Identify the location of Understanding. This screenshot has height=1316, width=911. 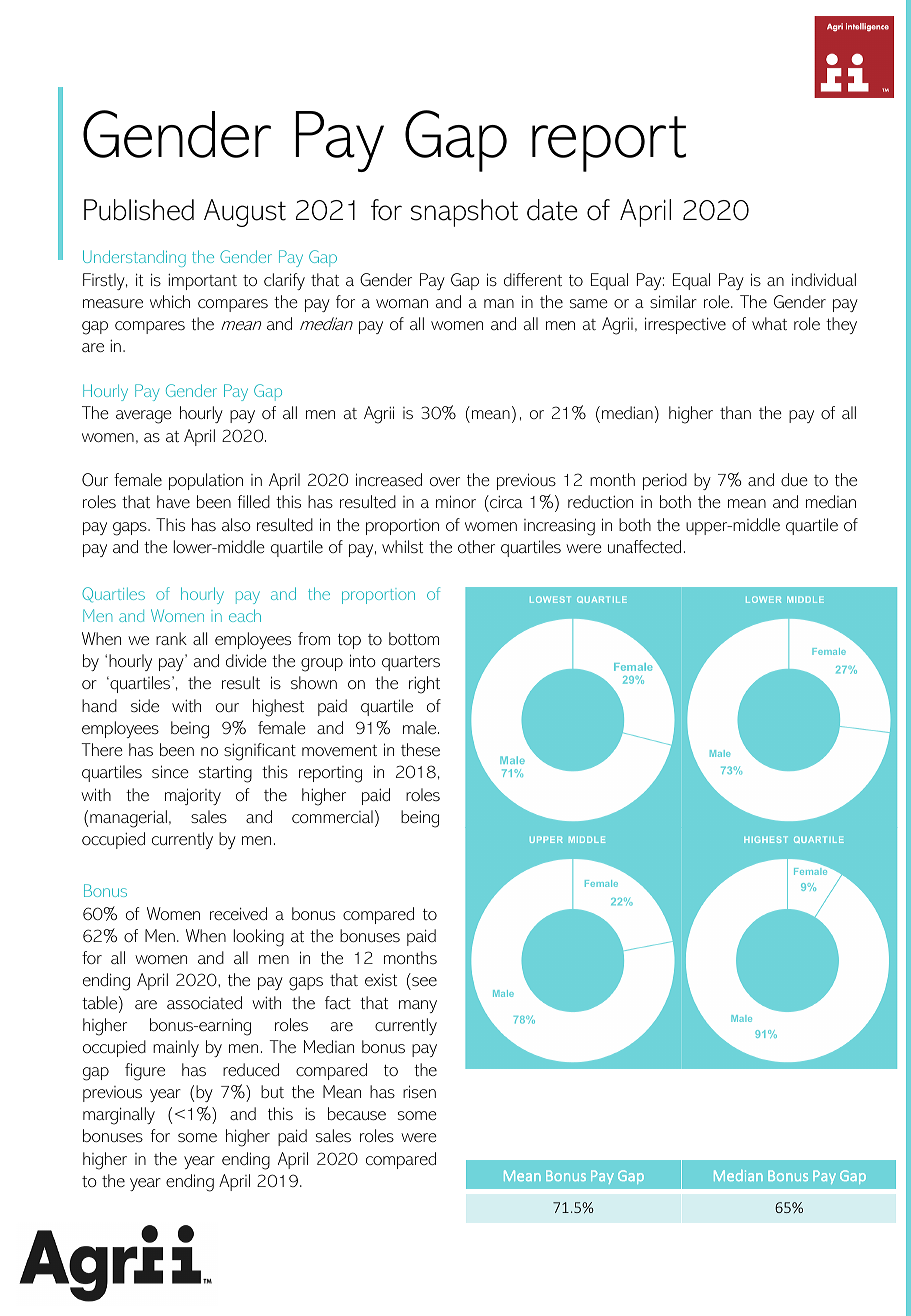
(134, 258).
